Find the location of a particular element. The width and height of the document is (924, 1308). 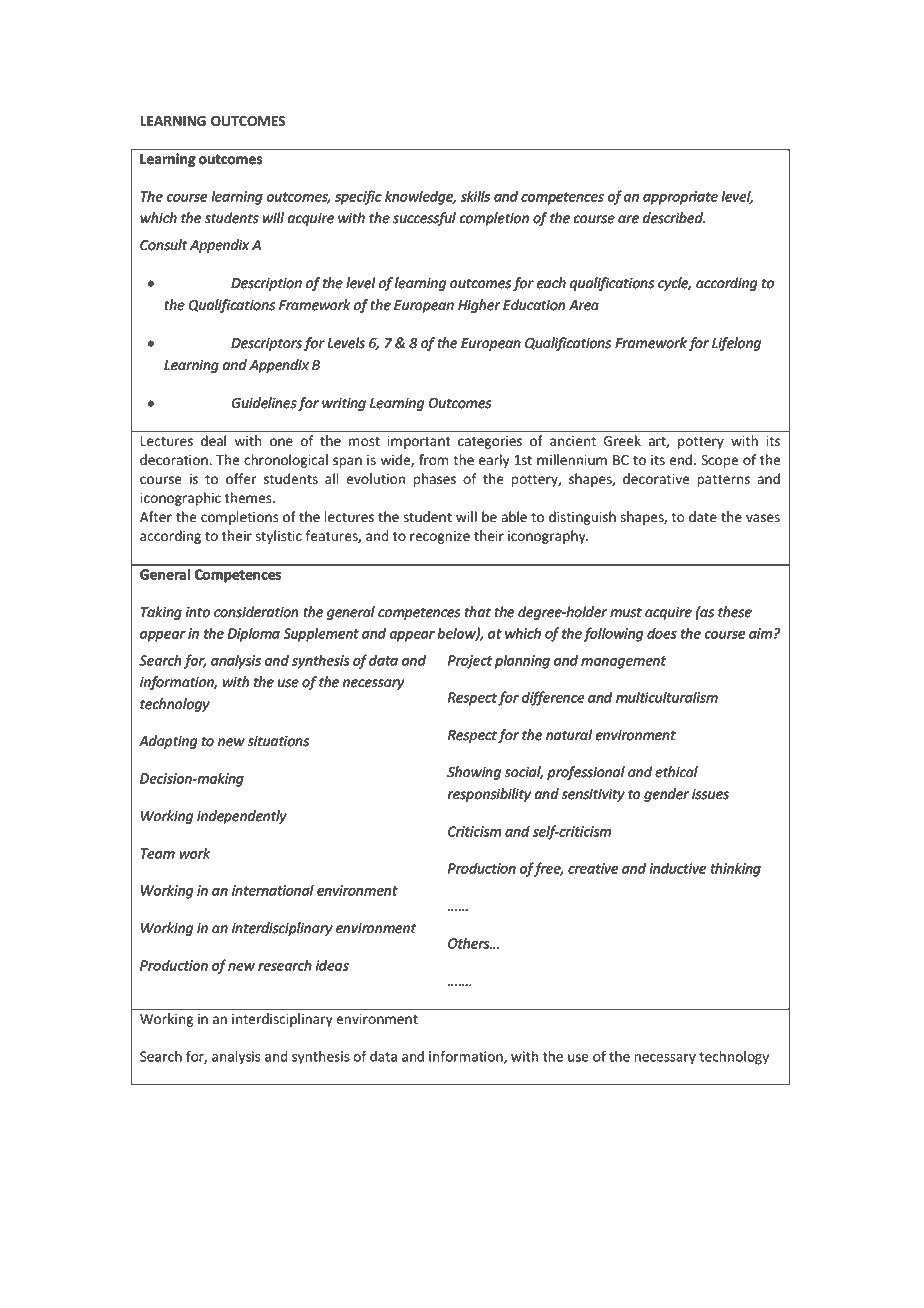

situations is located at coordinates (278, 741).
